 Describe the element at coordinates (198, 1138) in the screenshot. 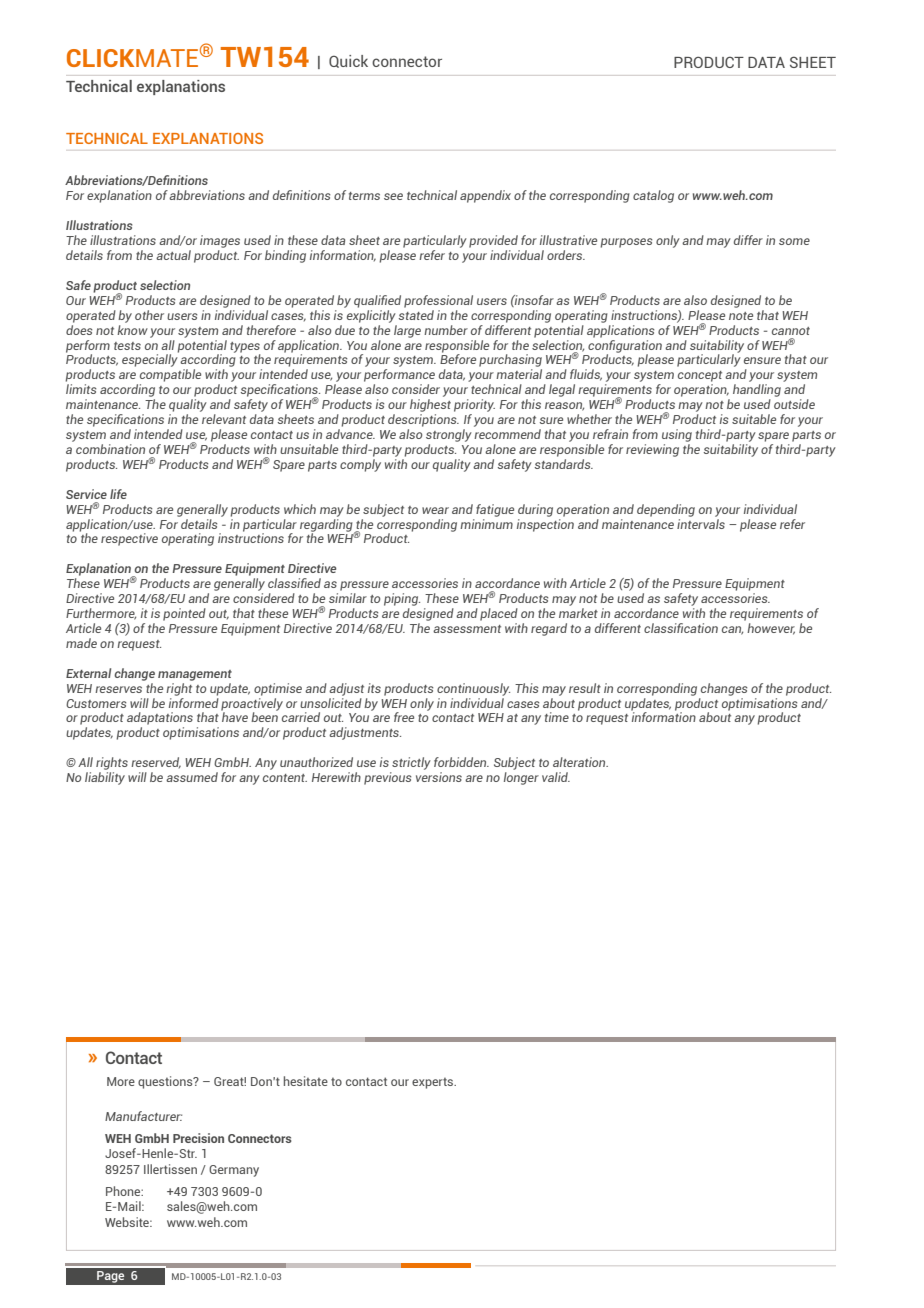

I see `Precision` at that location.
